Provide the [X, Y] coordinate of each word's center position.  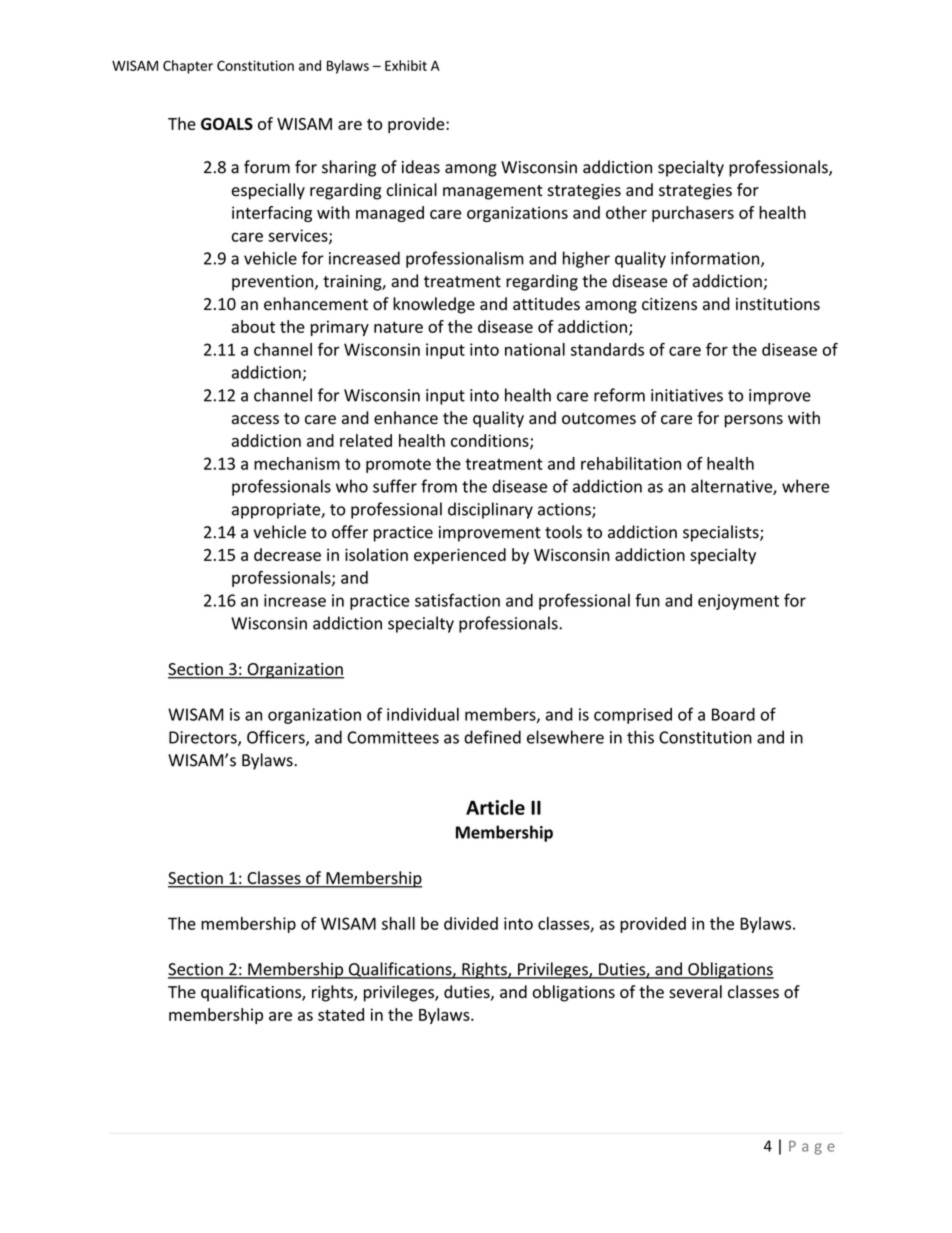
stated [341, 1014]
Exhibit [406, 65]
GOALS [227, 124]
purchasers [693, 214]
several [695, 992]
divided [471, 923]
